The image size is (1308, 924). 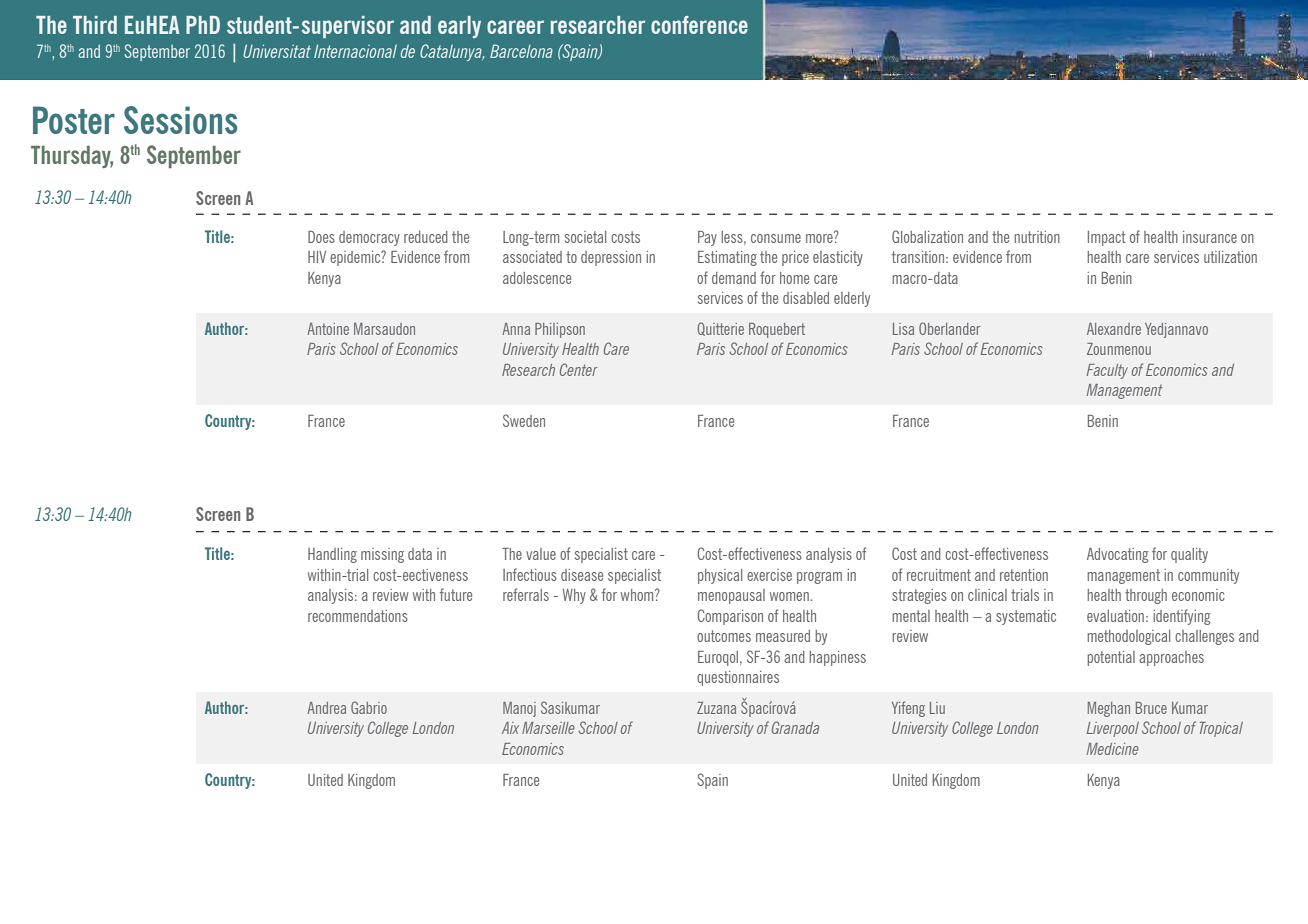 I want to click on Faculty, so click(x=1107, y=371).
